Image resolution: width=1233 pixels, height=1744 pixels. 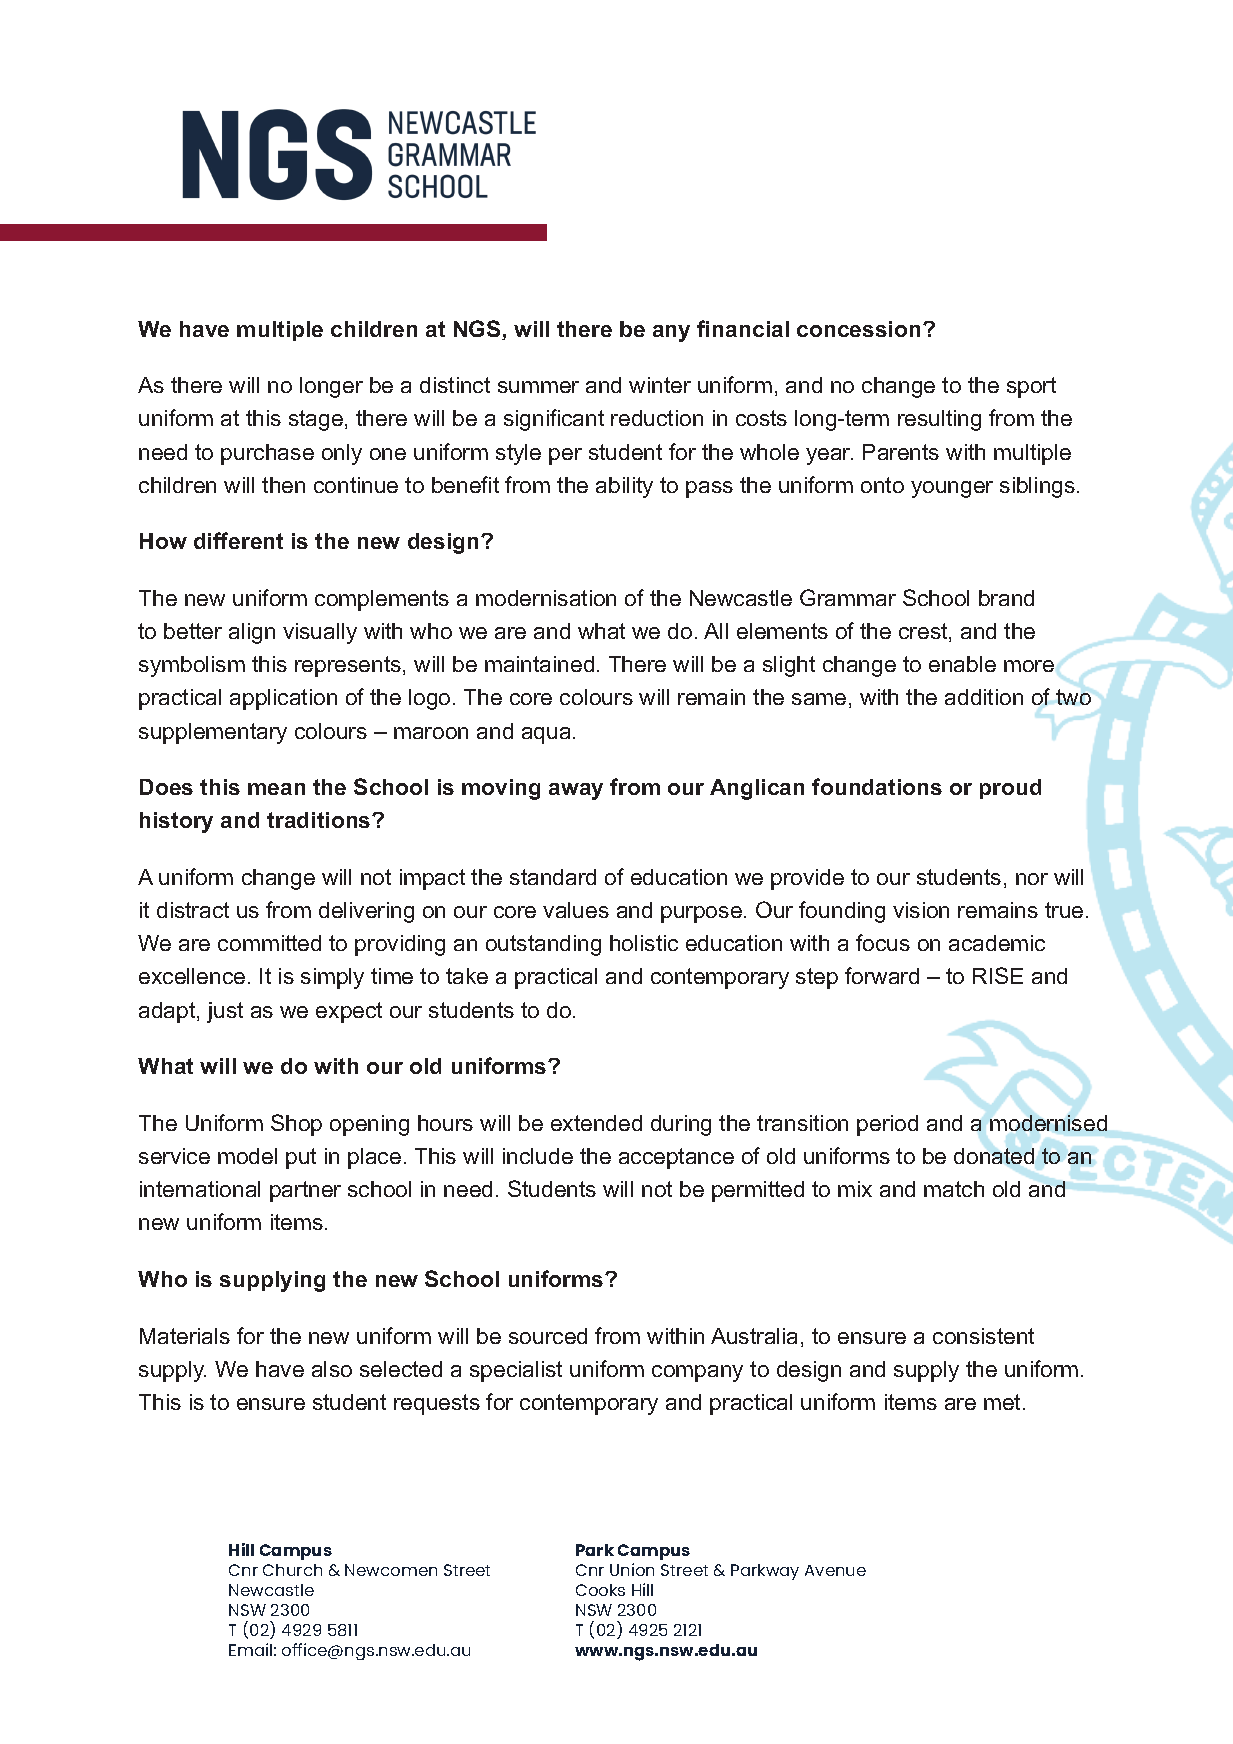 I want to click on stage, so click(x=316, y=420).
